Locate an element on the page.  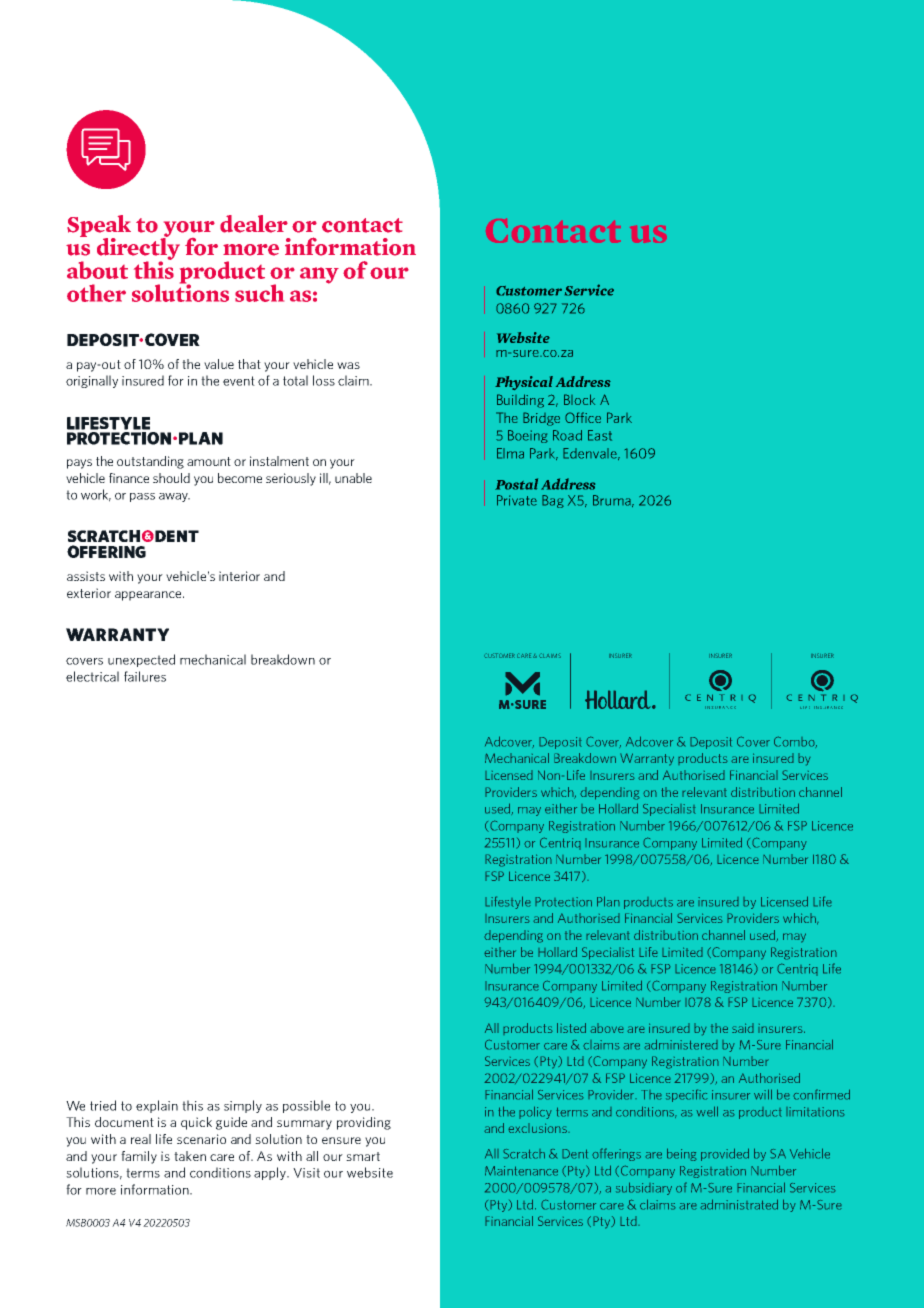
Maintenance is located at coordinates (521, 1171).
